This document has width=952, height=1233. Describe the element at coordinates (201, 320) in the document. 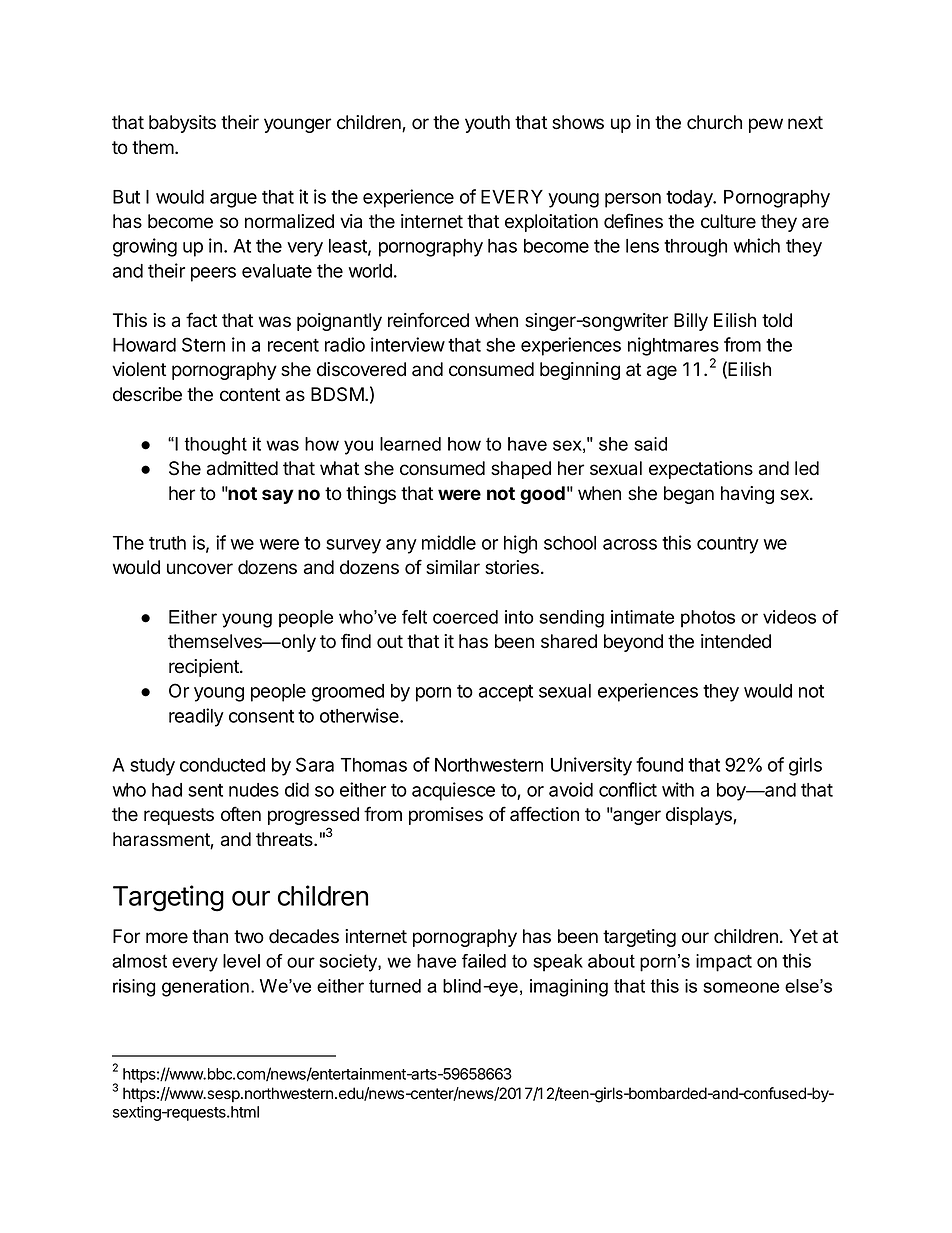

I see `fact` at that location.
